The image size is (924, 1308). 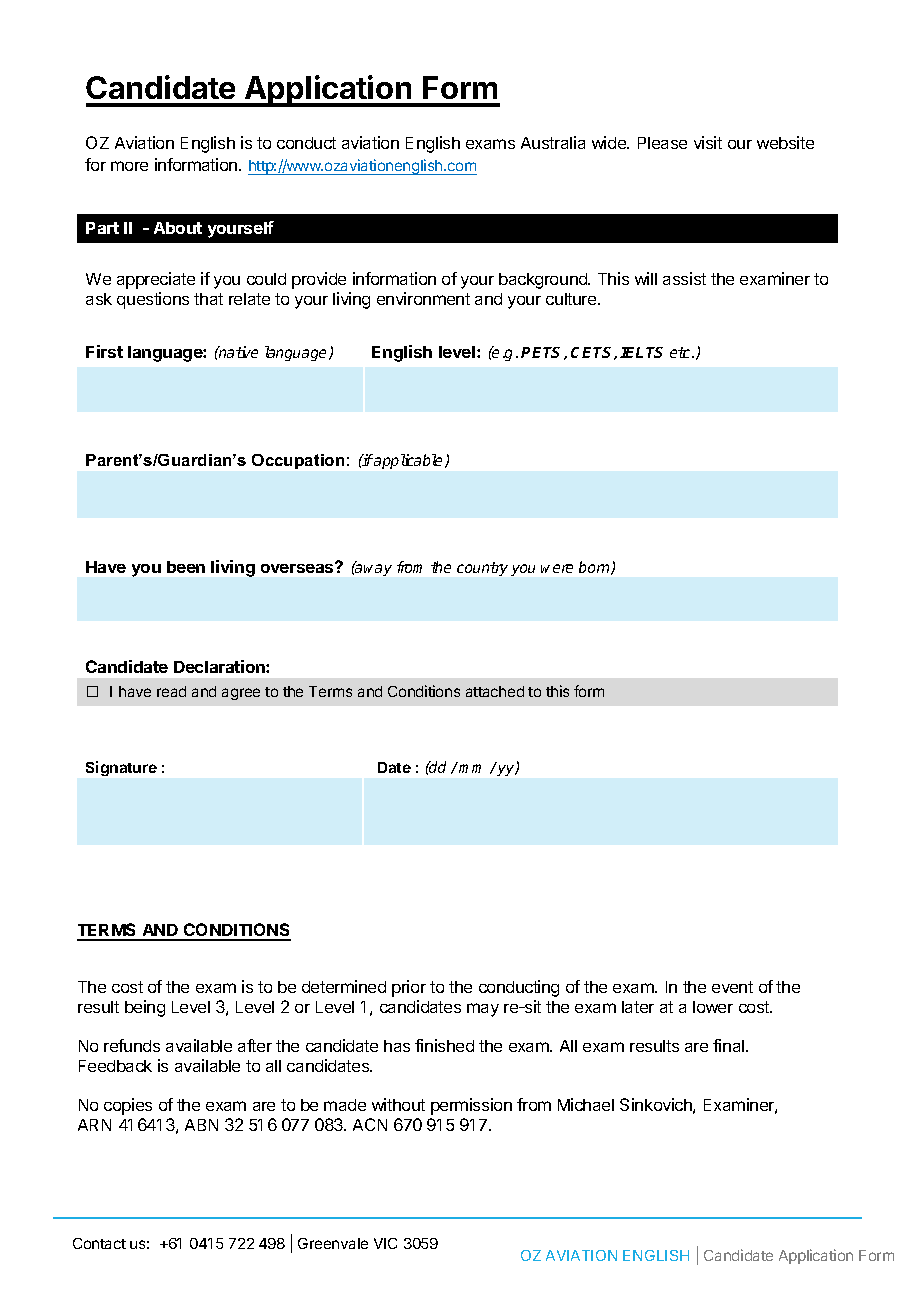 I want to click on visit, so click(x=708, y=142).
